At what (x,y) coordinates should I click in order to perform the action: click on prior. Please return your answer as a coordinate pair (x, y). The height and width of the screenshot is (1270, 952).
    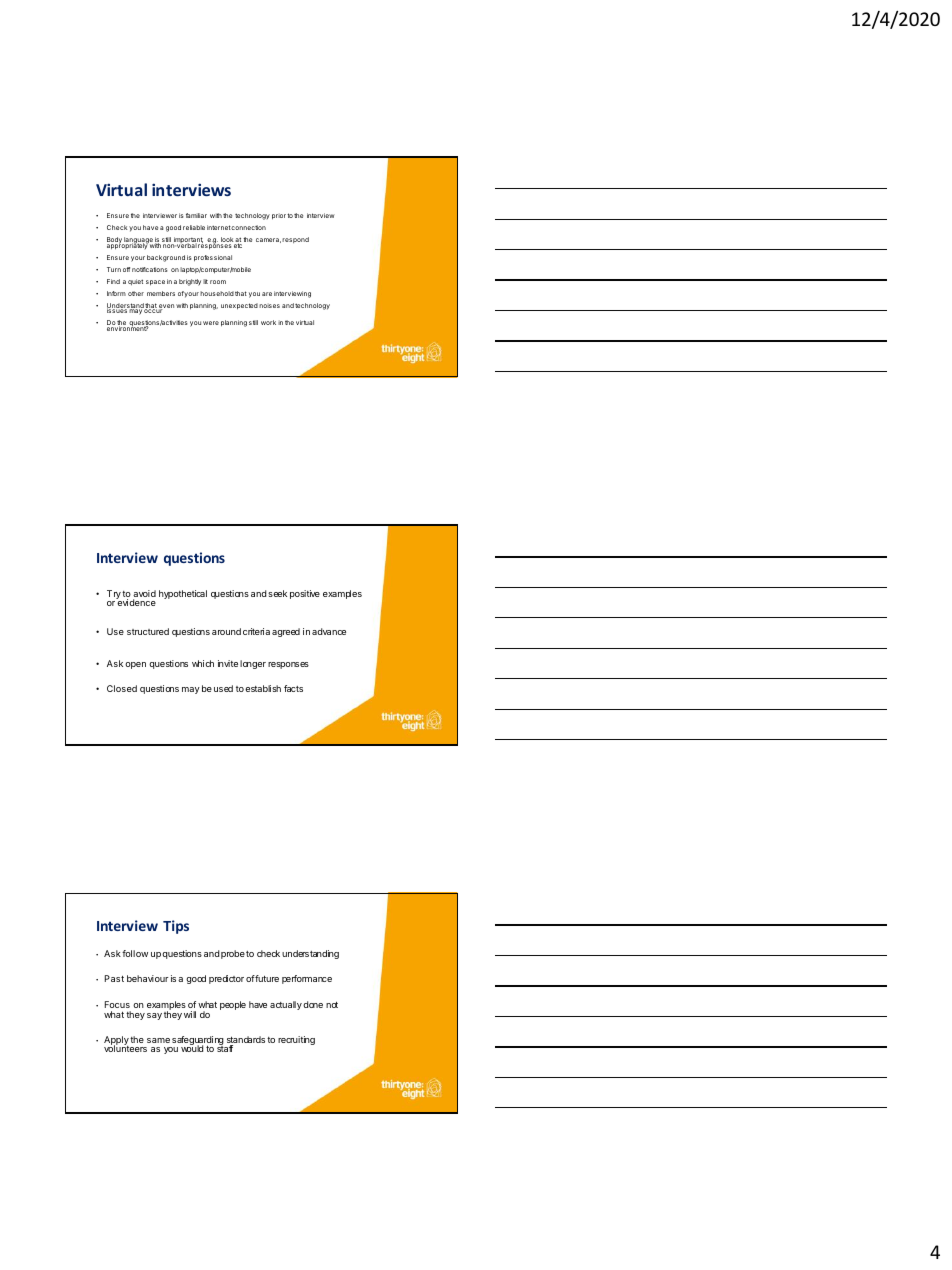
    Looking at the image, I should click on (279, 217).
